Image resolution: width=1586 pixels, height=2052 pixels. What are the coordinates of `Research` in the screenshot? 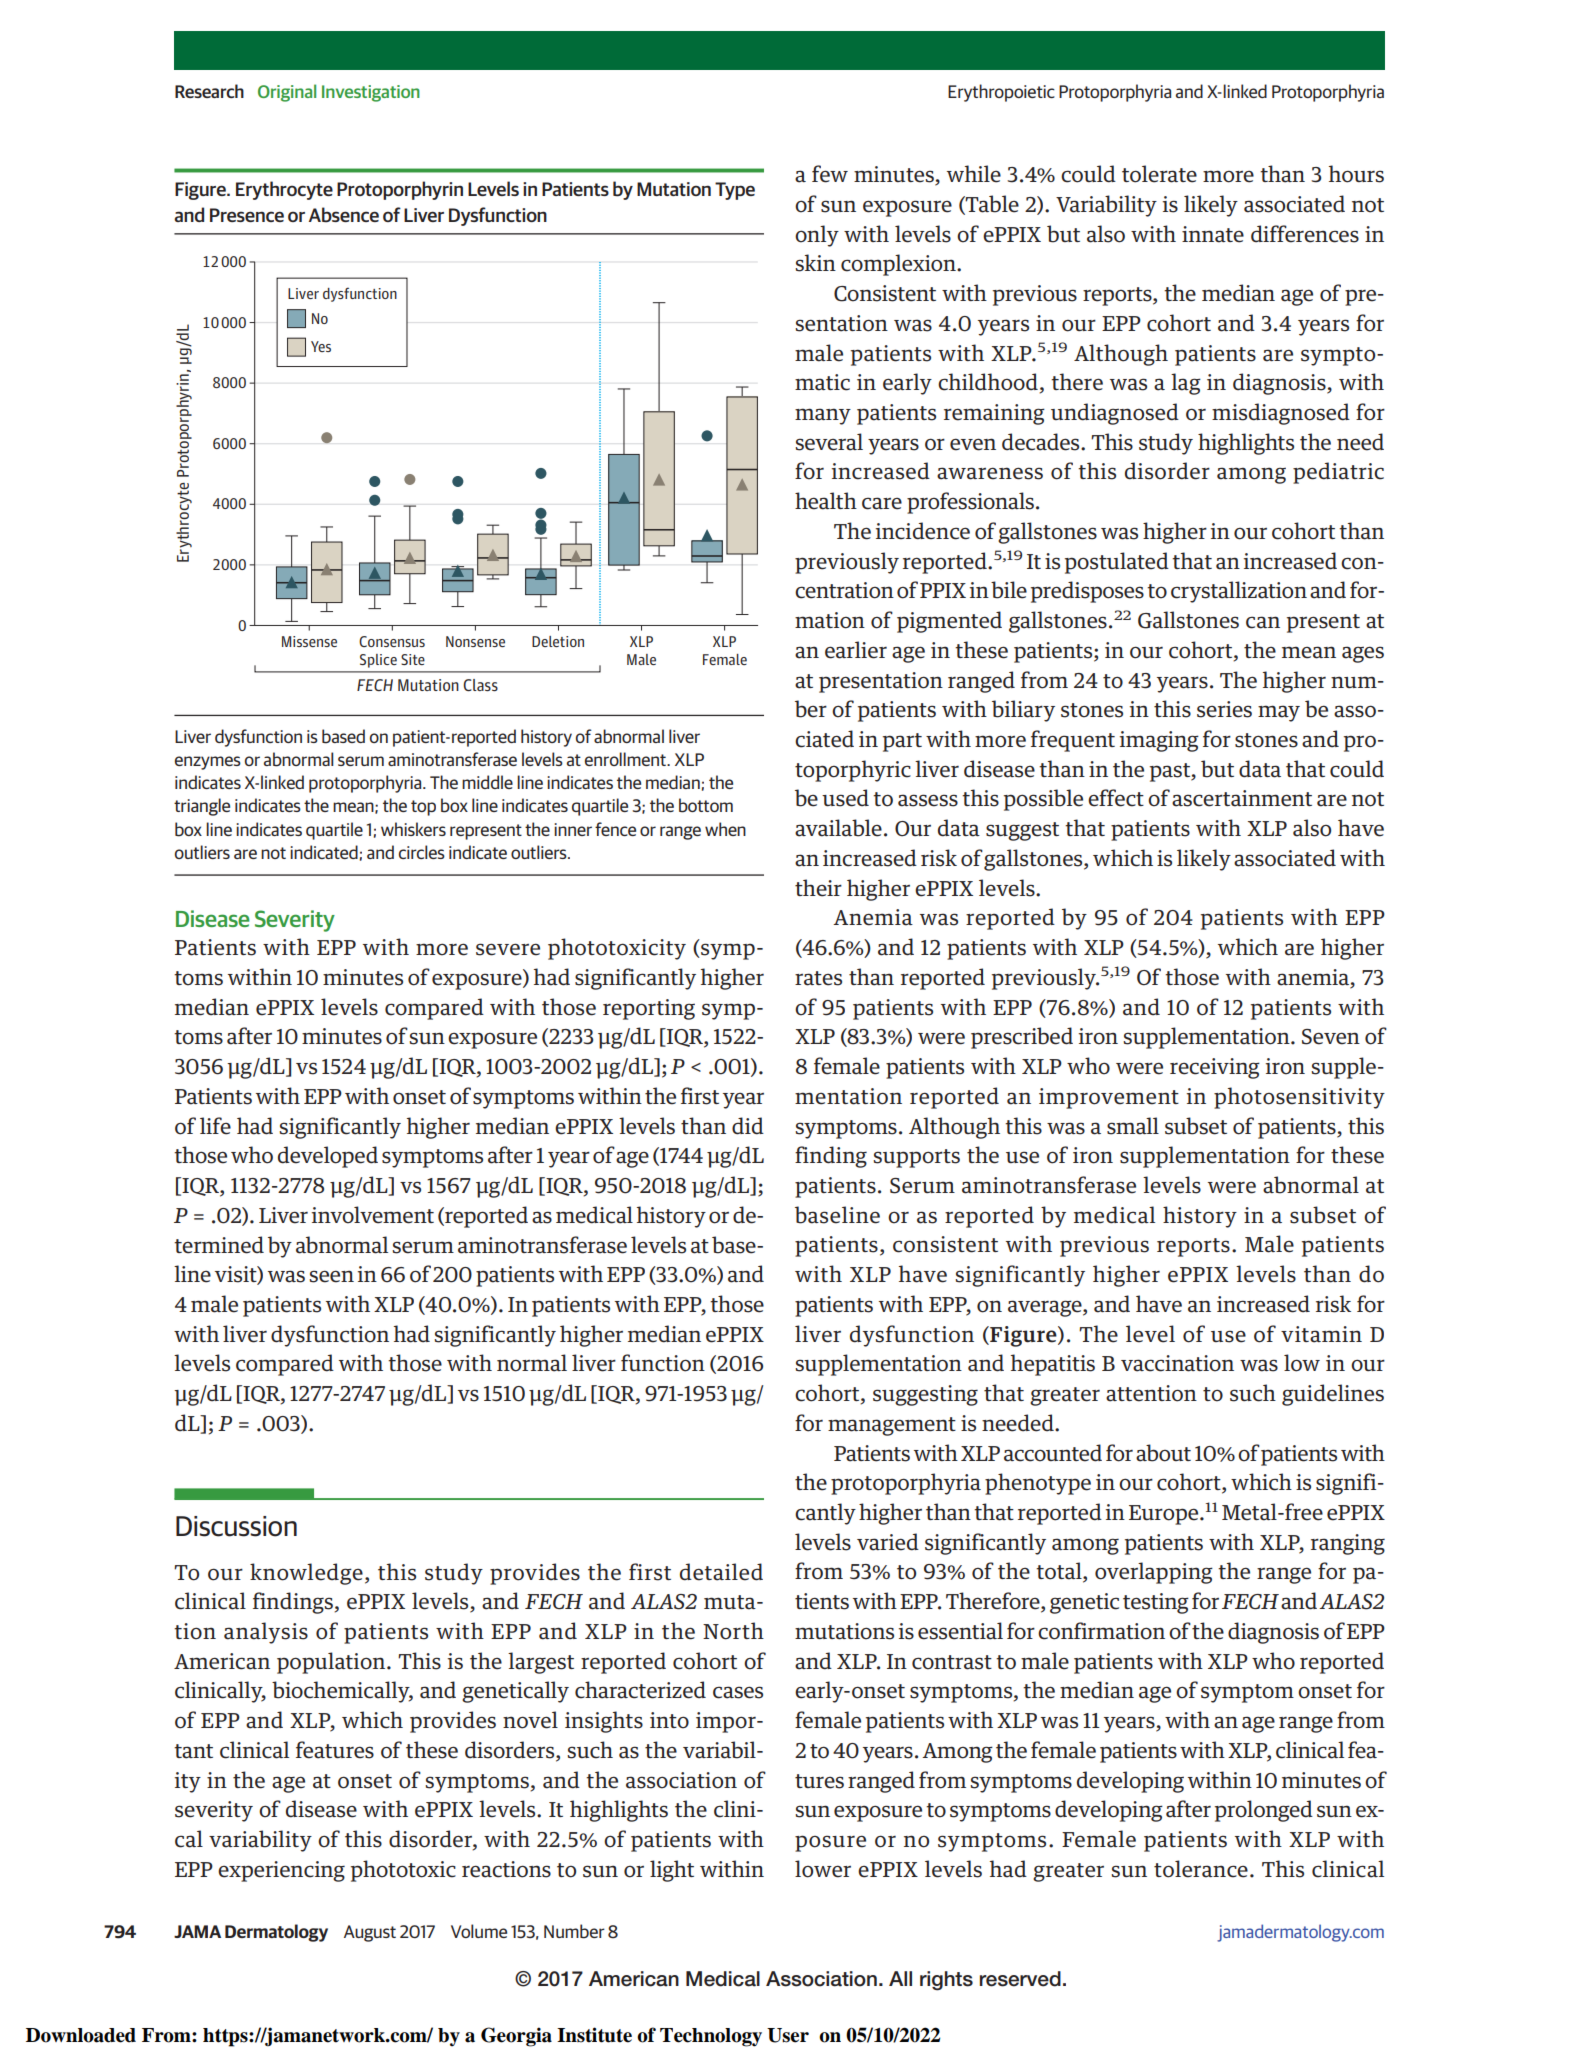 It's located at (209, 91).
